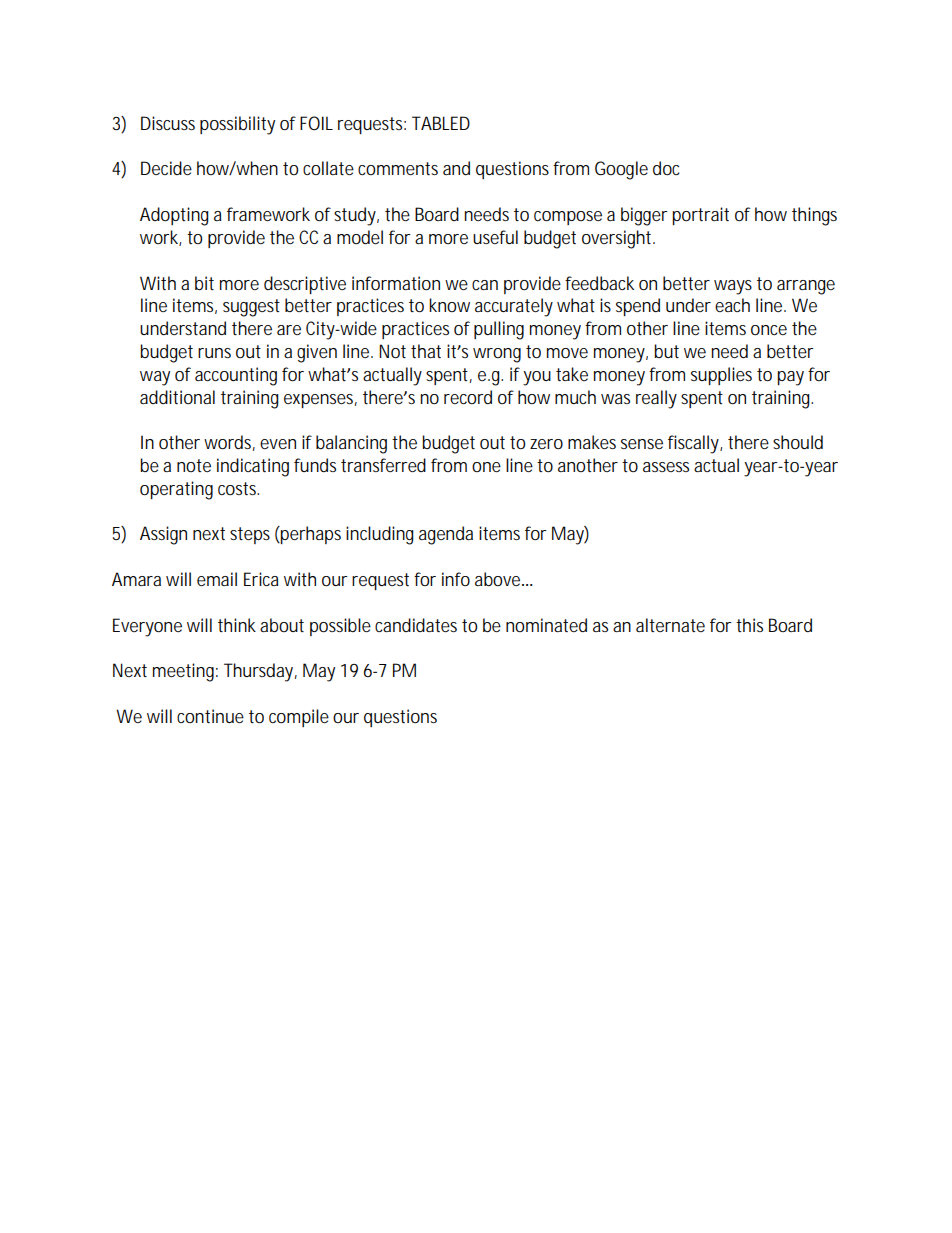 This image has height=1233, width=952. What do you see at coordinates (204, 283) in the image?
I see `bit` at bounding box center [204, 283].
